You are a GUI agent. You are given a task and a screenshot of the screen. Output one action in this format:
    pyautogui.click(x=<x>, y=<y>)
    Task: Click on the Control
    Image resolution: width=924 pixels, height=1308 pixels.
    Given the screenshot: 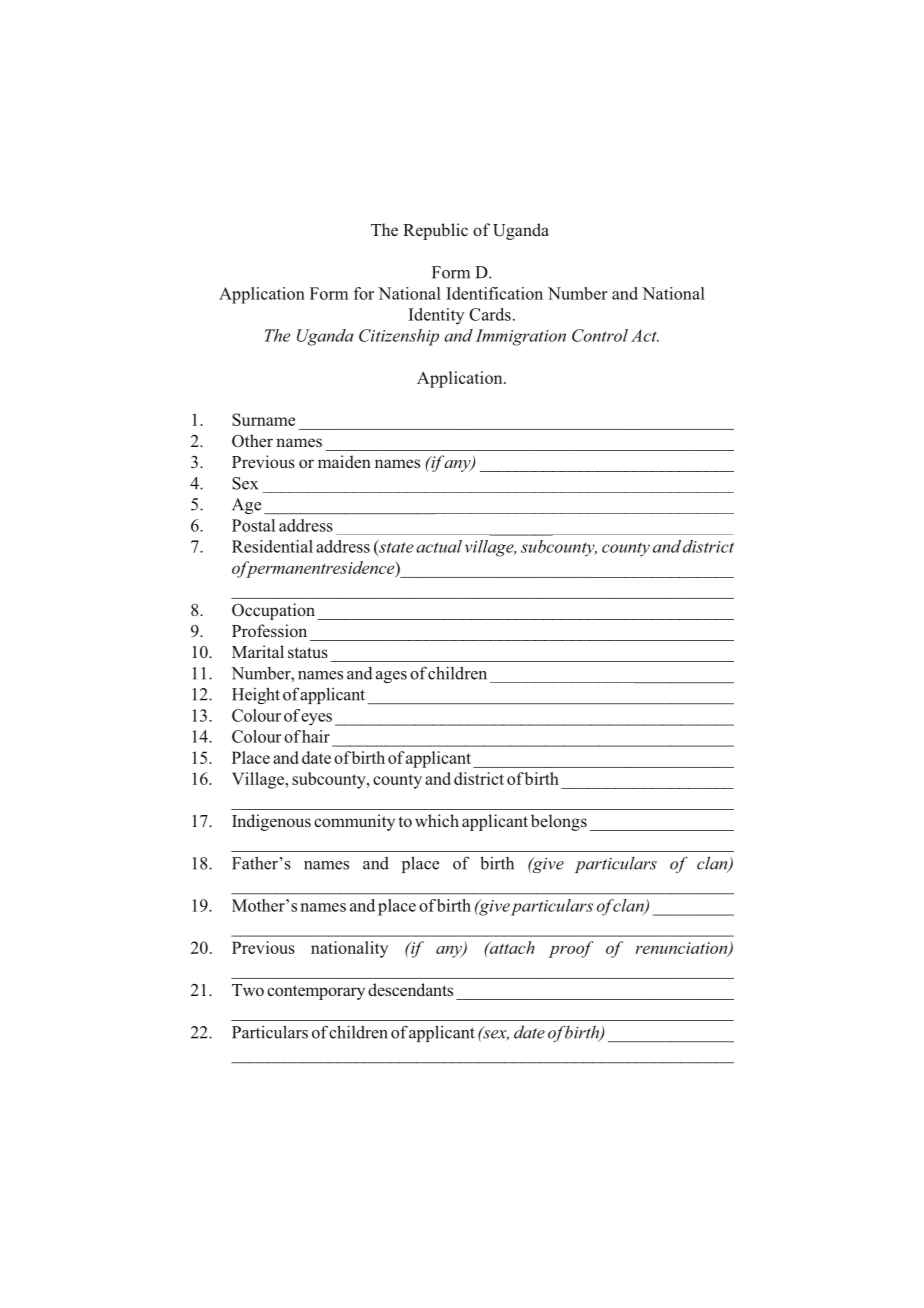 What is the action you would take?
    pyautogui.click(x=600, y=335)
